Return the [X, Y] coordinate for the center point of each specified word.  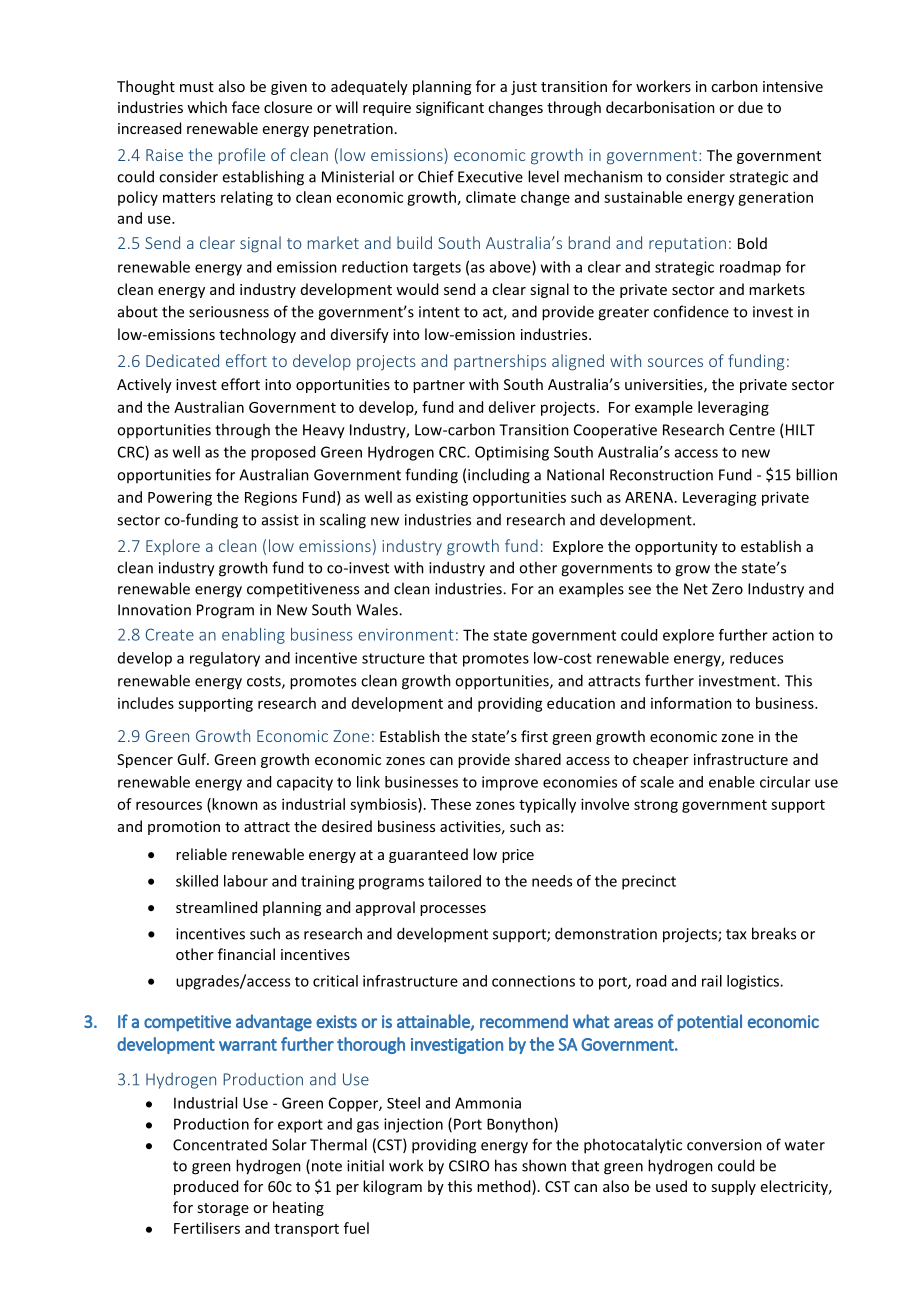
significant [450, 108]
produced [206, 1187]
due [750, 107]
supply [733, 1187]
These [451, 804]
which [207, 107]
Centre [752, 430]
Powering [180, 498]
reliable [201, 854]
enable [732, 782]
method [505, 1187]
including [499, 476]
